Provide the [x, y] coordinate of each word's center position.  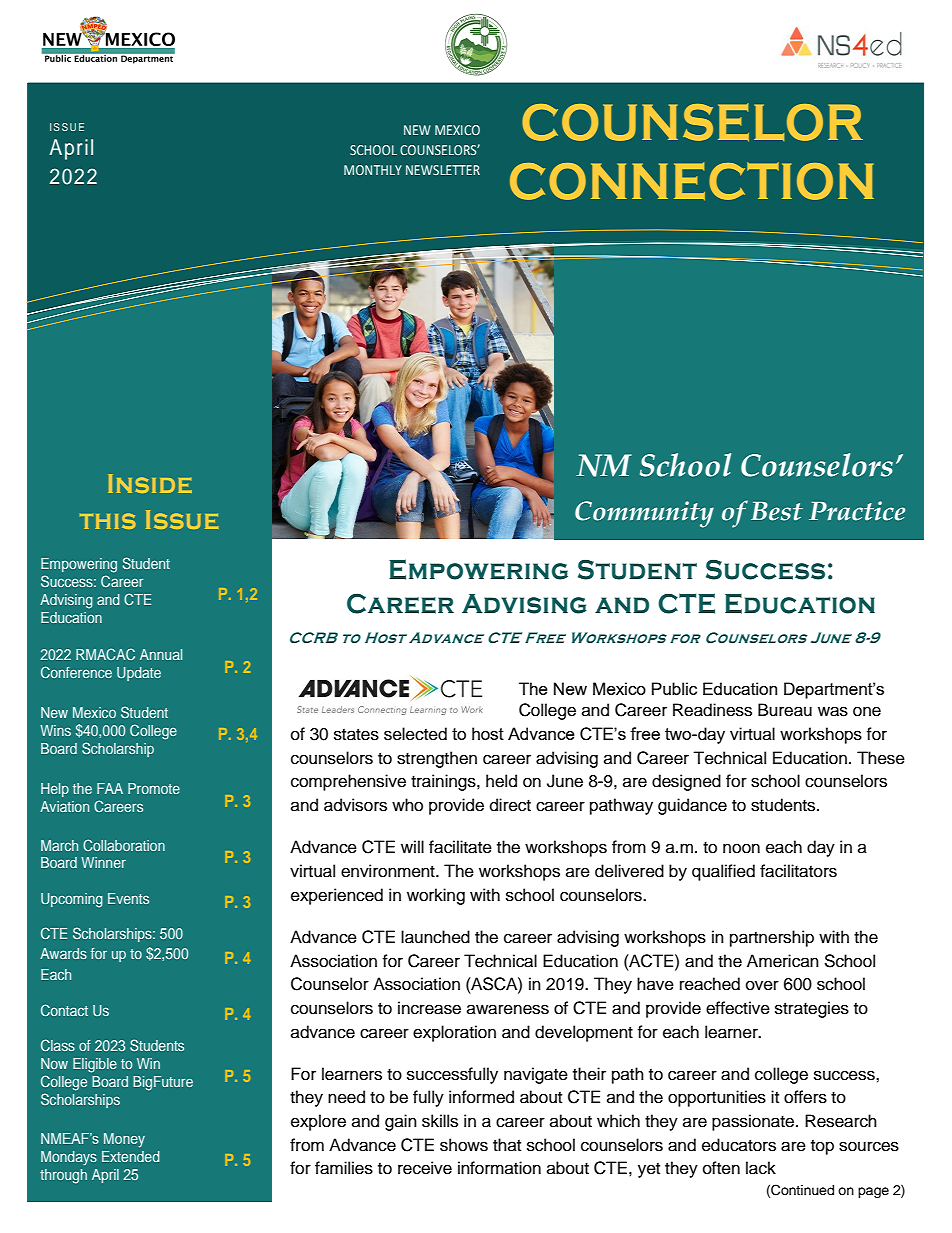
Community [644, 514]
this [108, 521]
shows [464, 1145]
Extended [131, 1156]
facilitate [460, 847]
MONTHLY [373, 170]
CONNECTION [692, 181]
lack [761, 1168]
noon [741, 848]
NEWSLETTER [443, 170]
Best [777, 511]
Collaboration [124, 845]
